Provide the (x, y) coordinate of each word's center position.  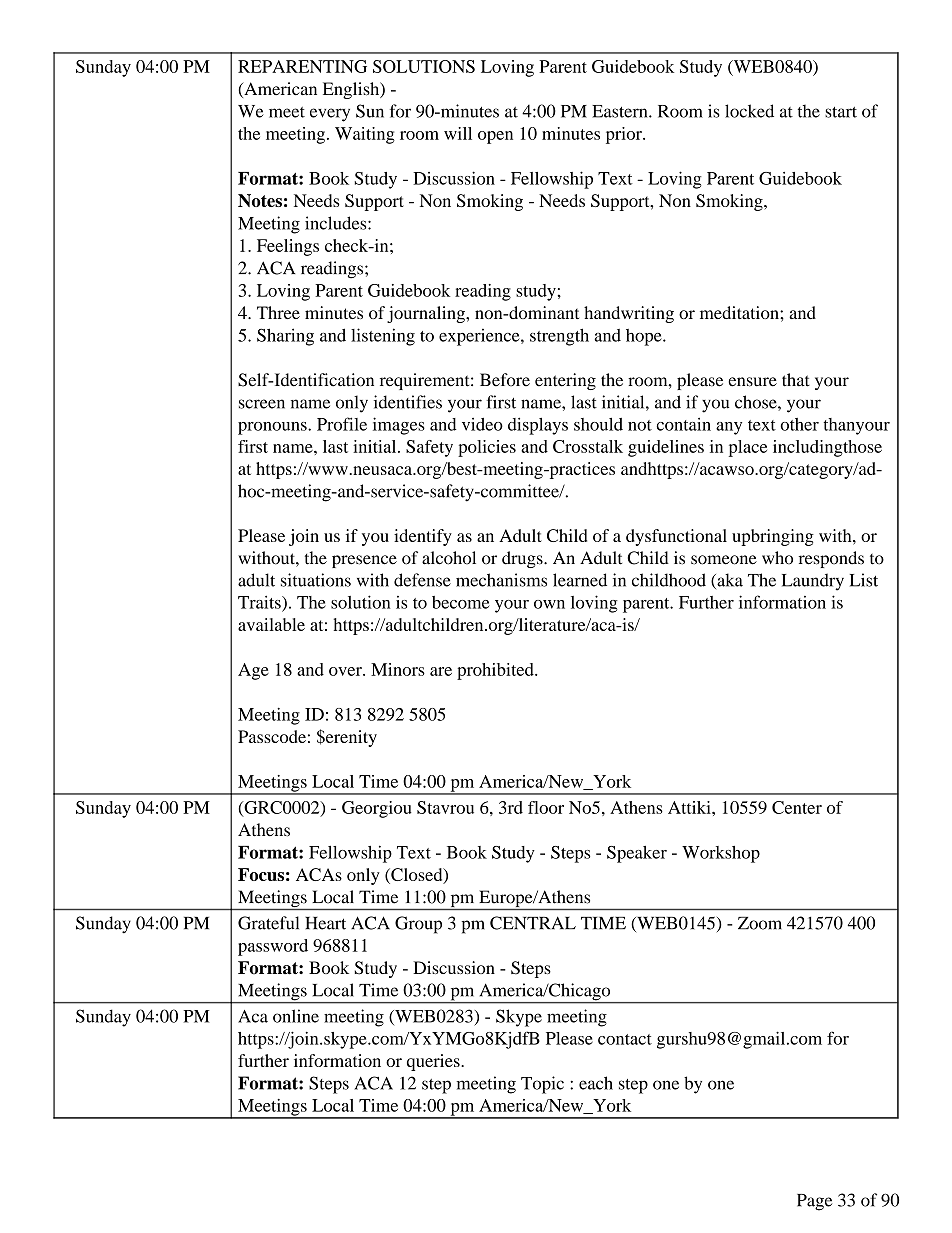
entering (565, 381)
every (330, 115)
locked (749, 111)
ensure (752, 382)
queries (434, 1062)
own (549, 604)
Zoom (760, 923)
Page (814, 1202)
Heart (325, 923)
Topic (542, 1085)
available (271, 624)
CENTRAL (533, 923)
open (495, 137)
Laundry (813, 582)
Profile (342, 424)
